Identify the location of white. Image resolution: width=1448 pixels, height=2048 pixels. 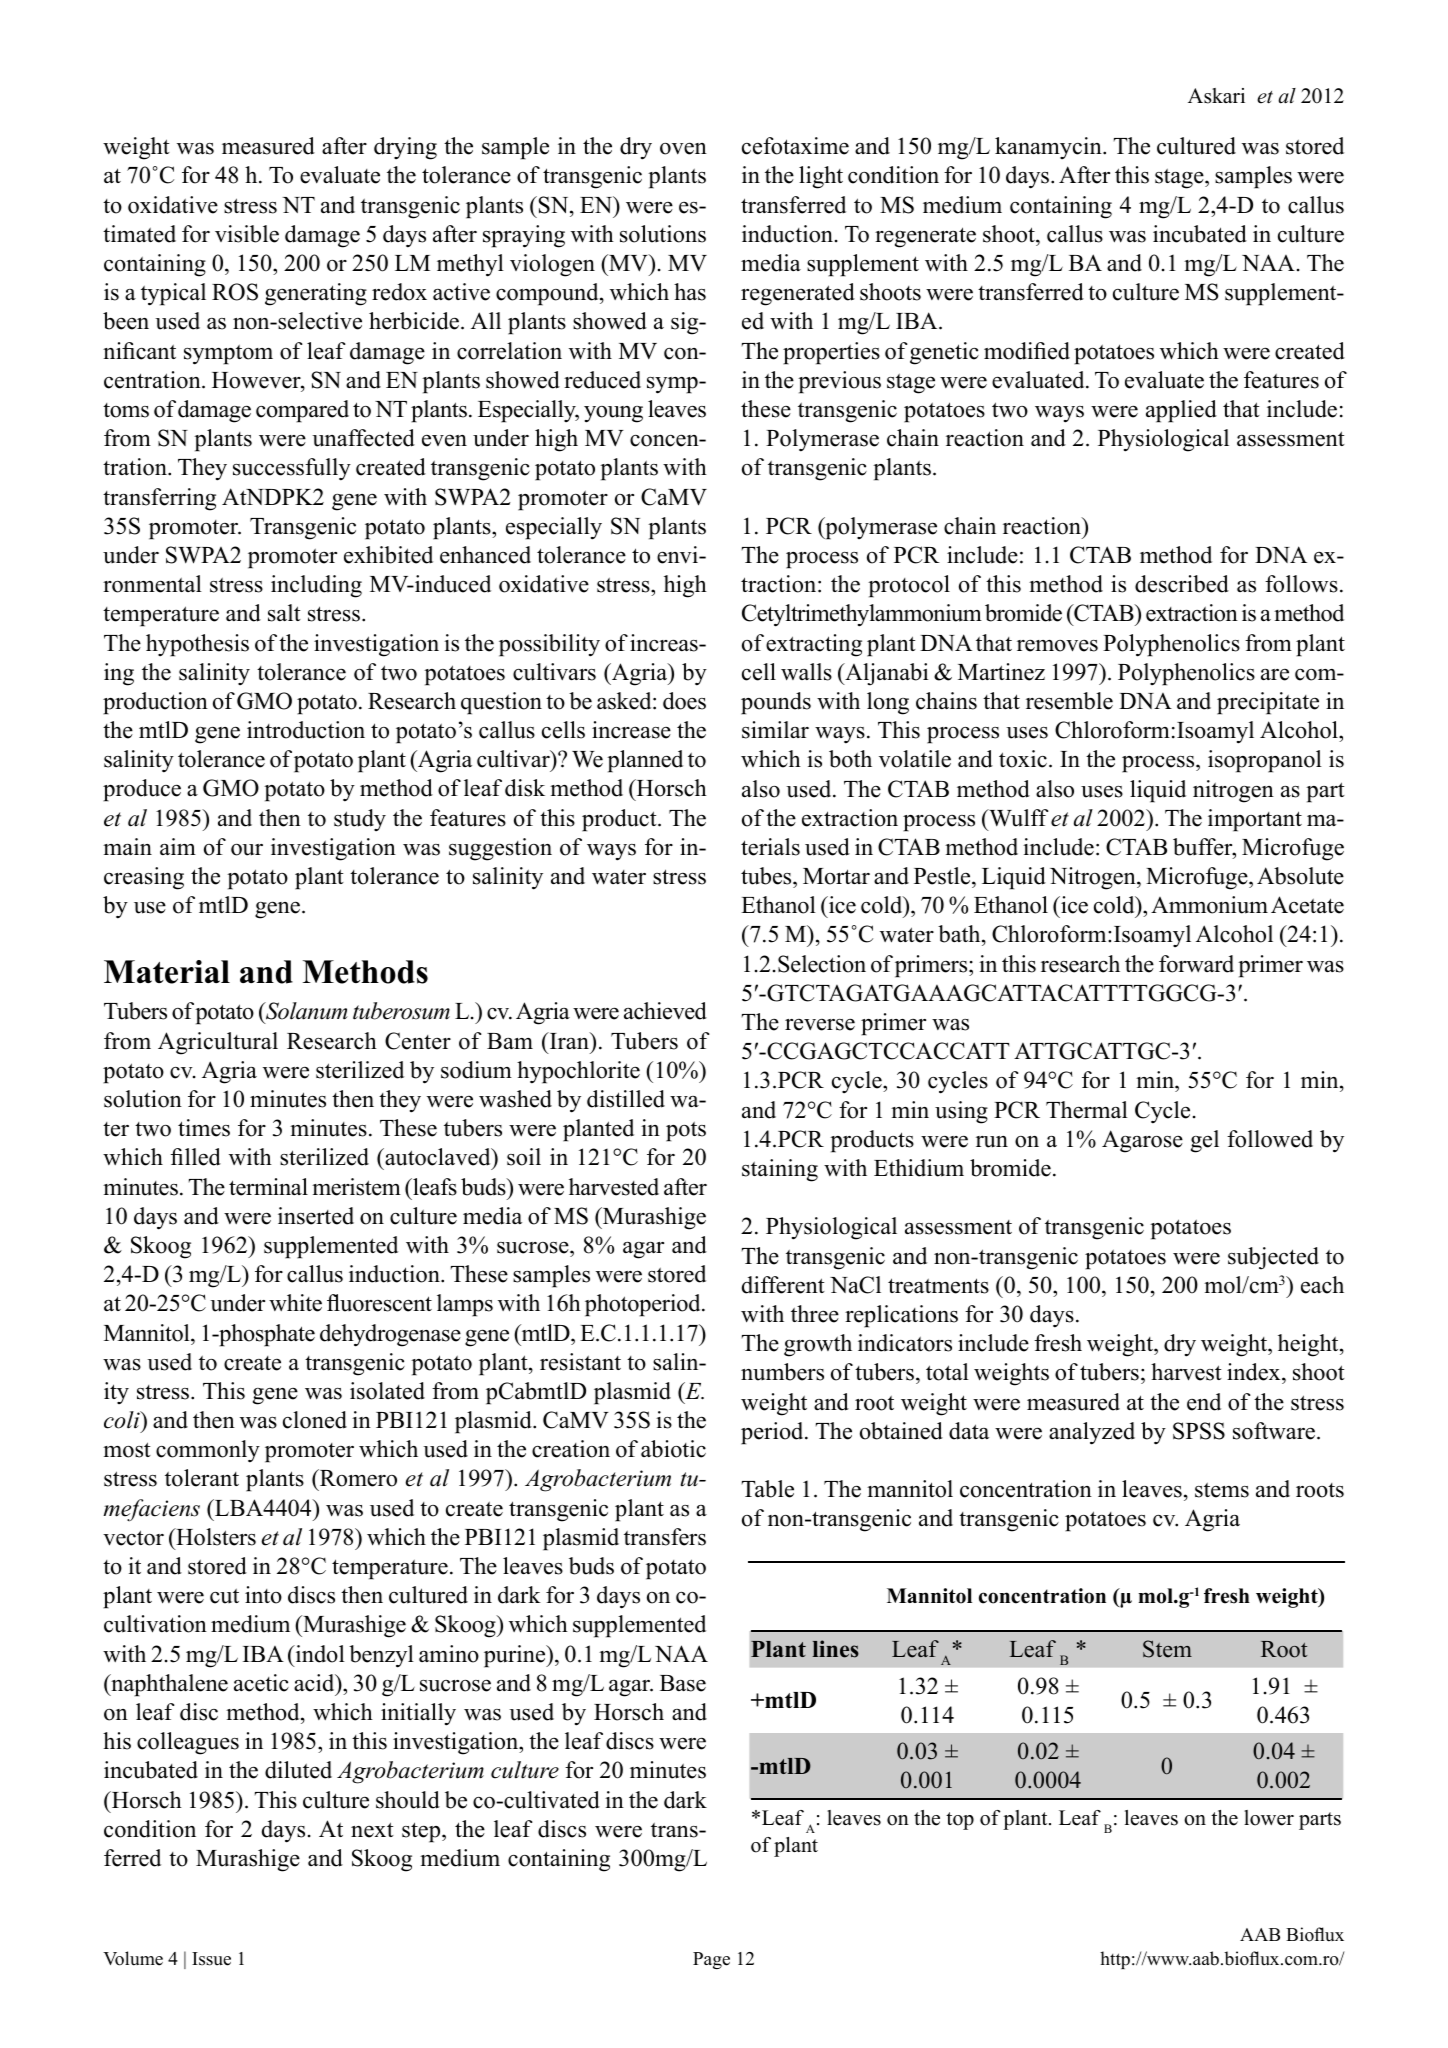
(295, 1303).
